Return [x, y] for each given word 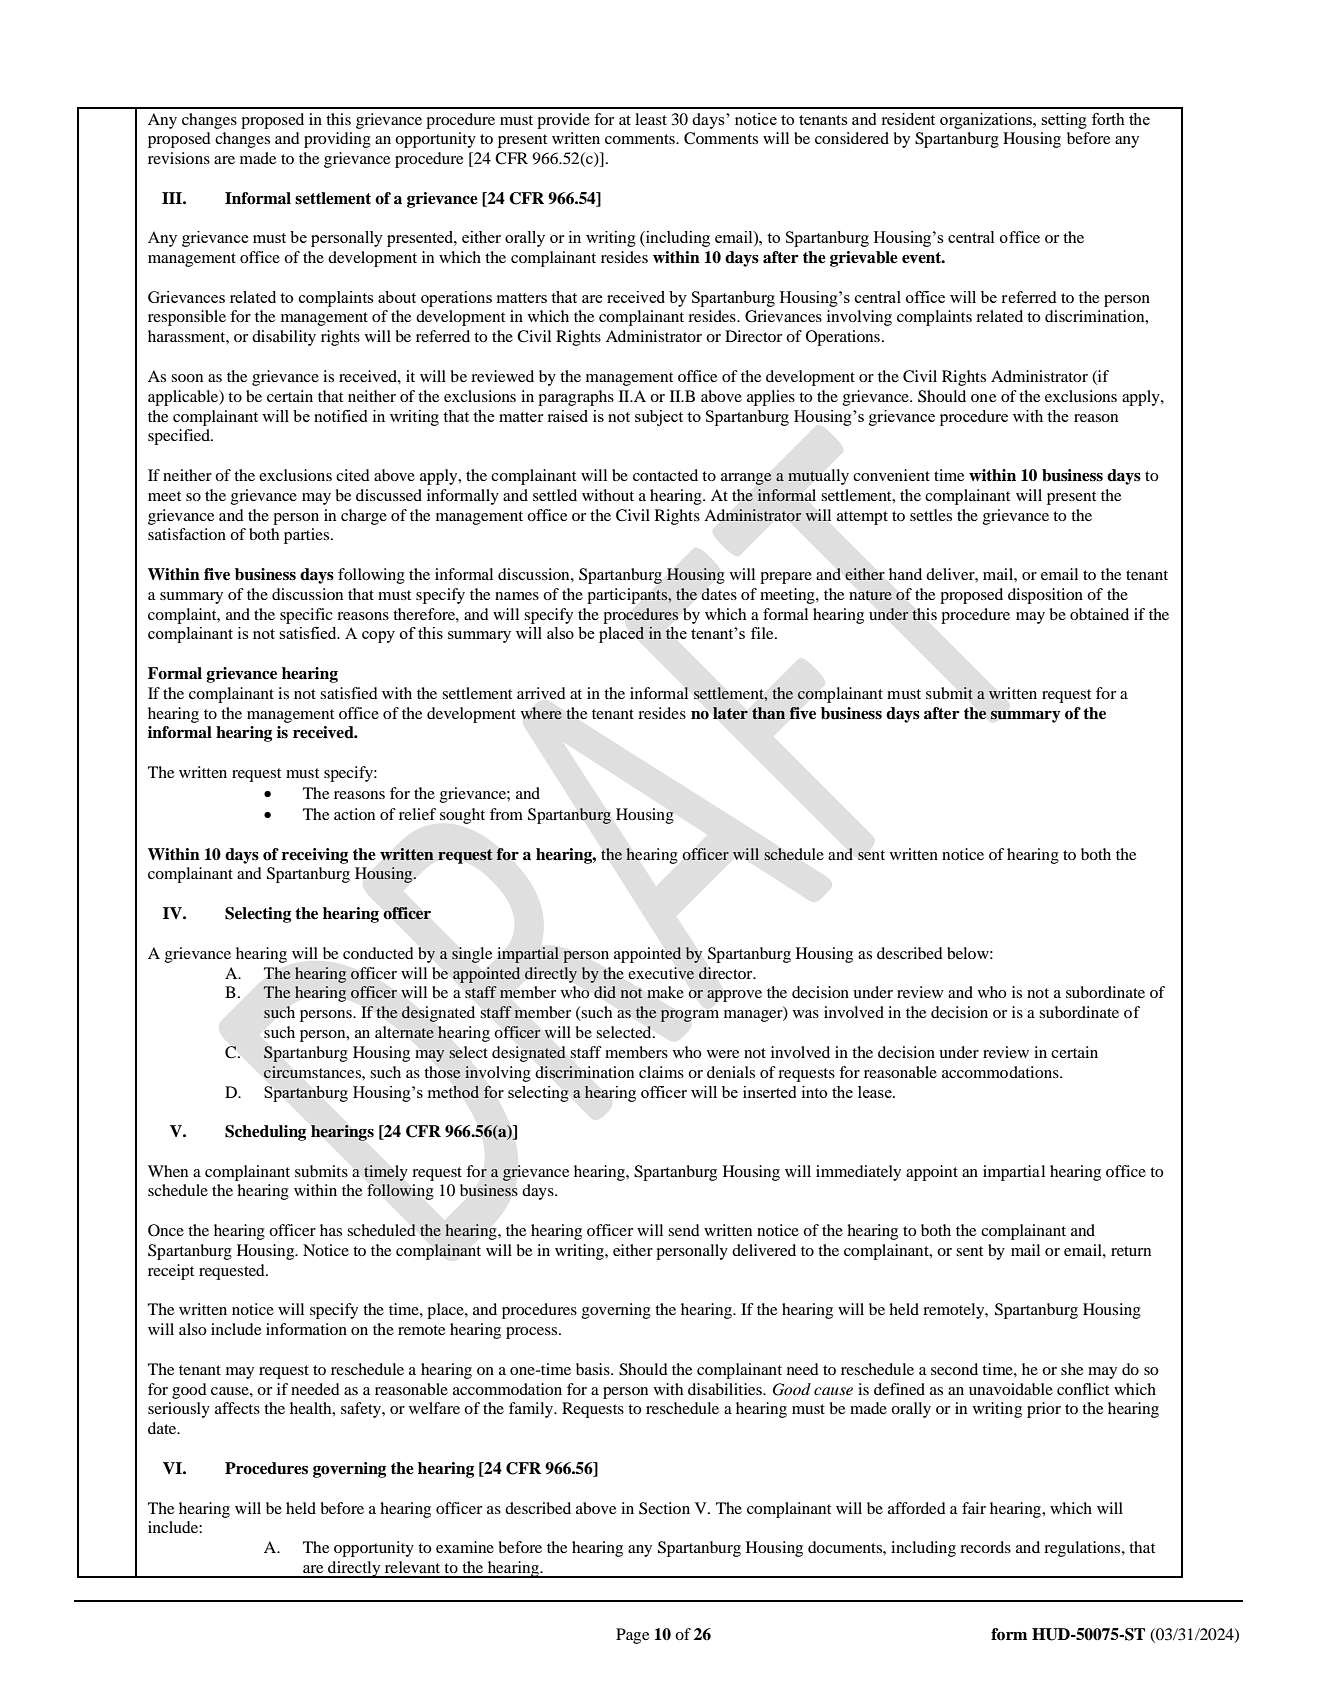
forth [1108, 119]
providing [337, 140]
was [806, 1014]
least [651, 119]
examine [465, 1547]
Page [632, 1636]
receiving [315, 856]
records [985, 1547]
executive [661, 973]
